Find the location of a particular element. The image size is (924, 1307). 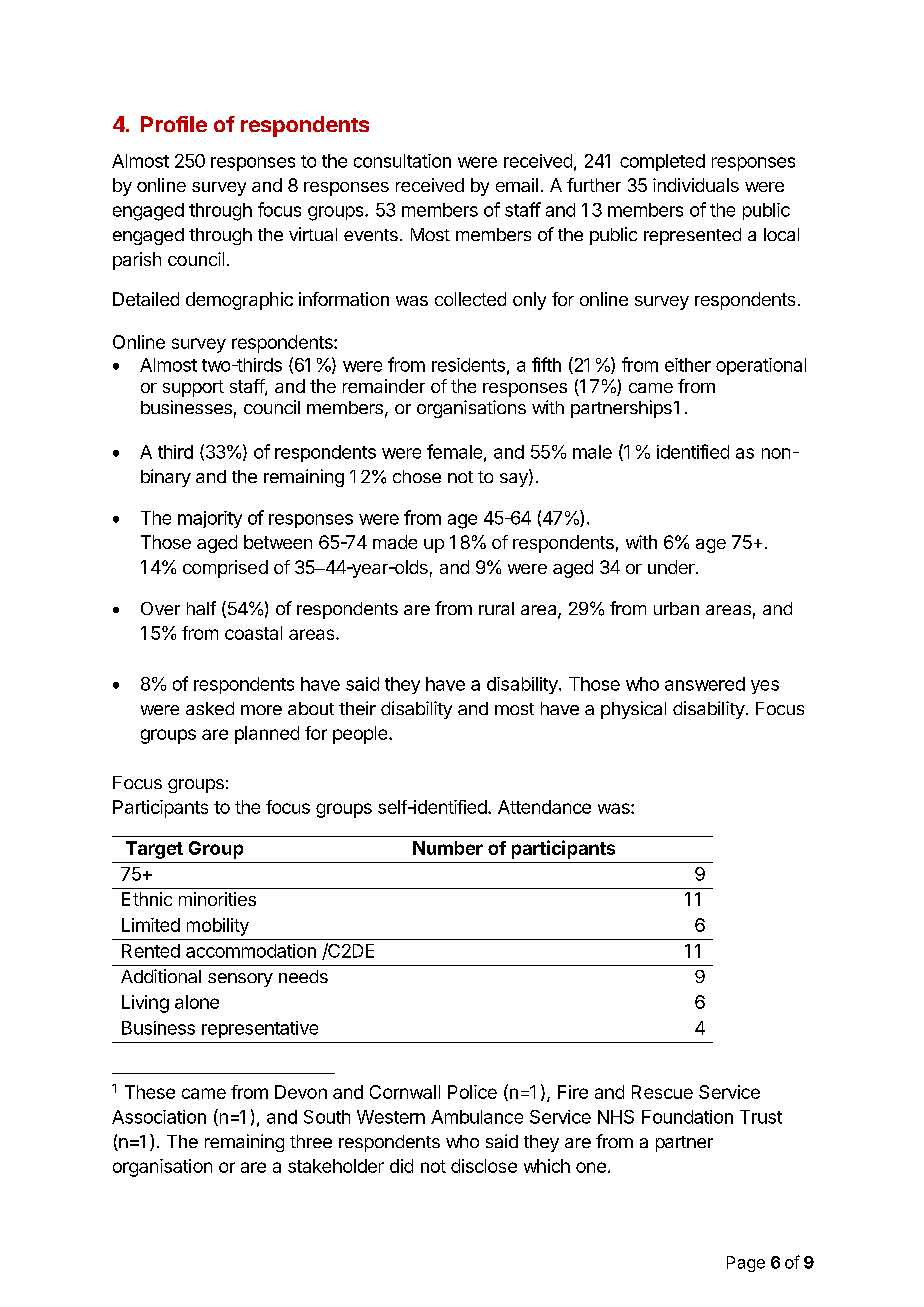

consultation is located at coordinates (402, 161).
